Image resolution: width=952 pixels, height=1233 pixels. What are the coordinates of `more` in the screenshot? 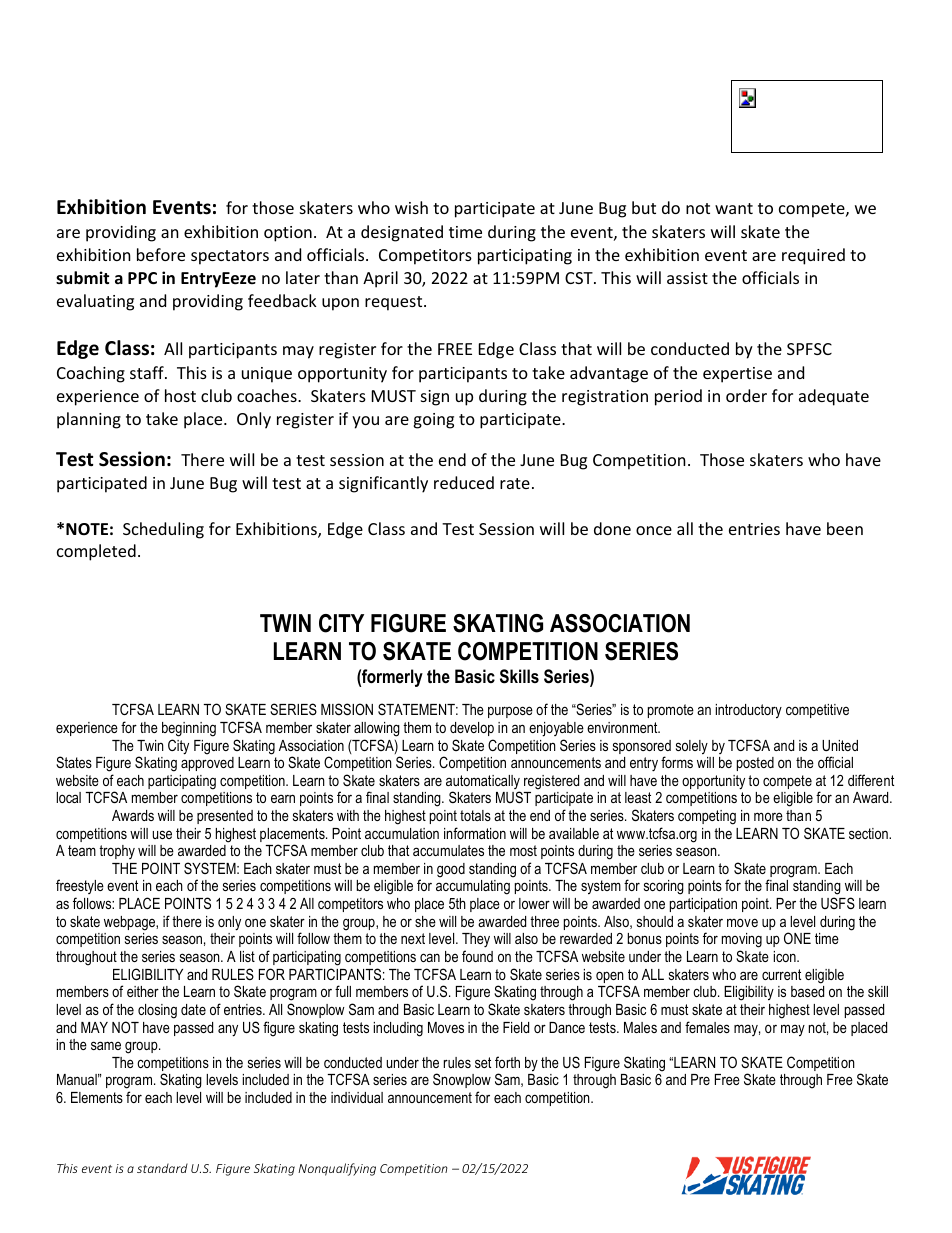 It's located at (768, 816).
